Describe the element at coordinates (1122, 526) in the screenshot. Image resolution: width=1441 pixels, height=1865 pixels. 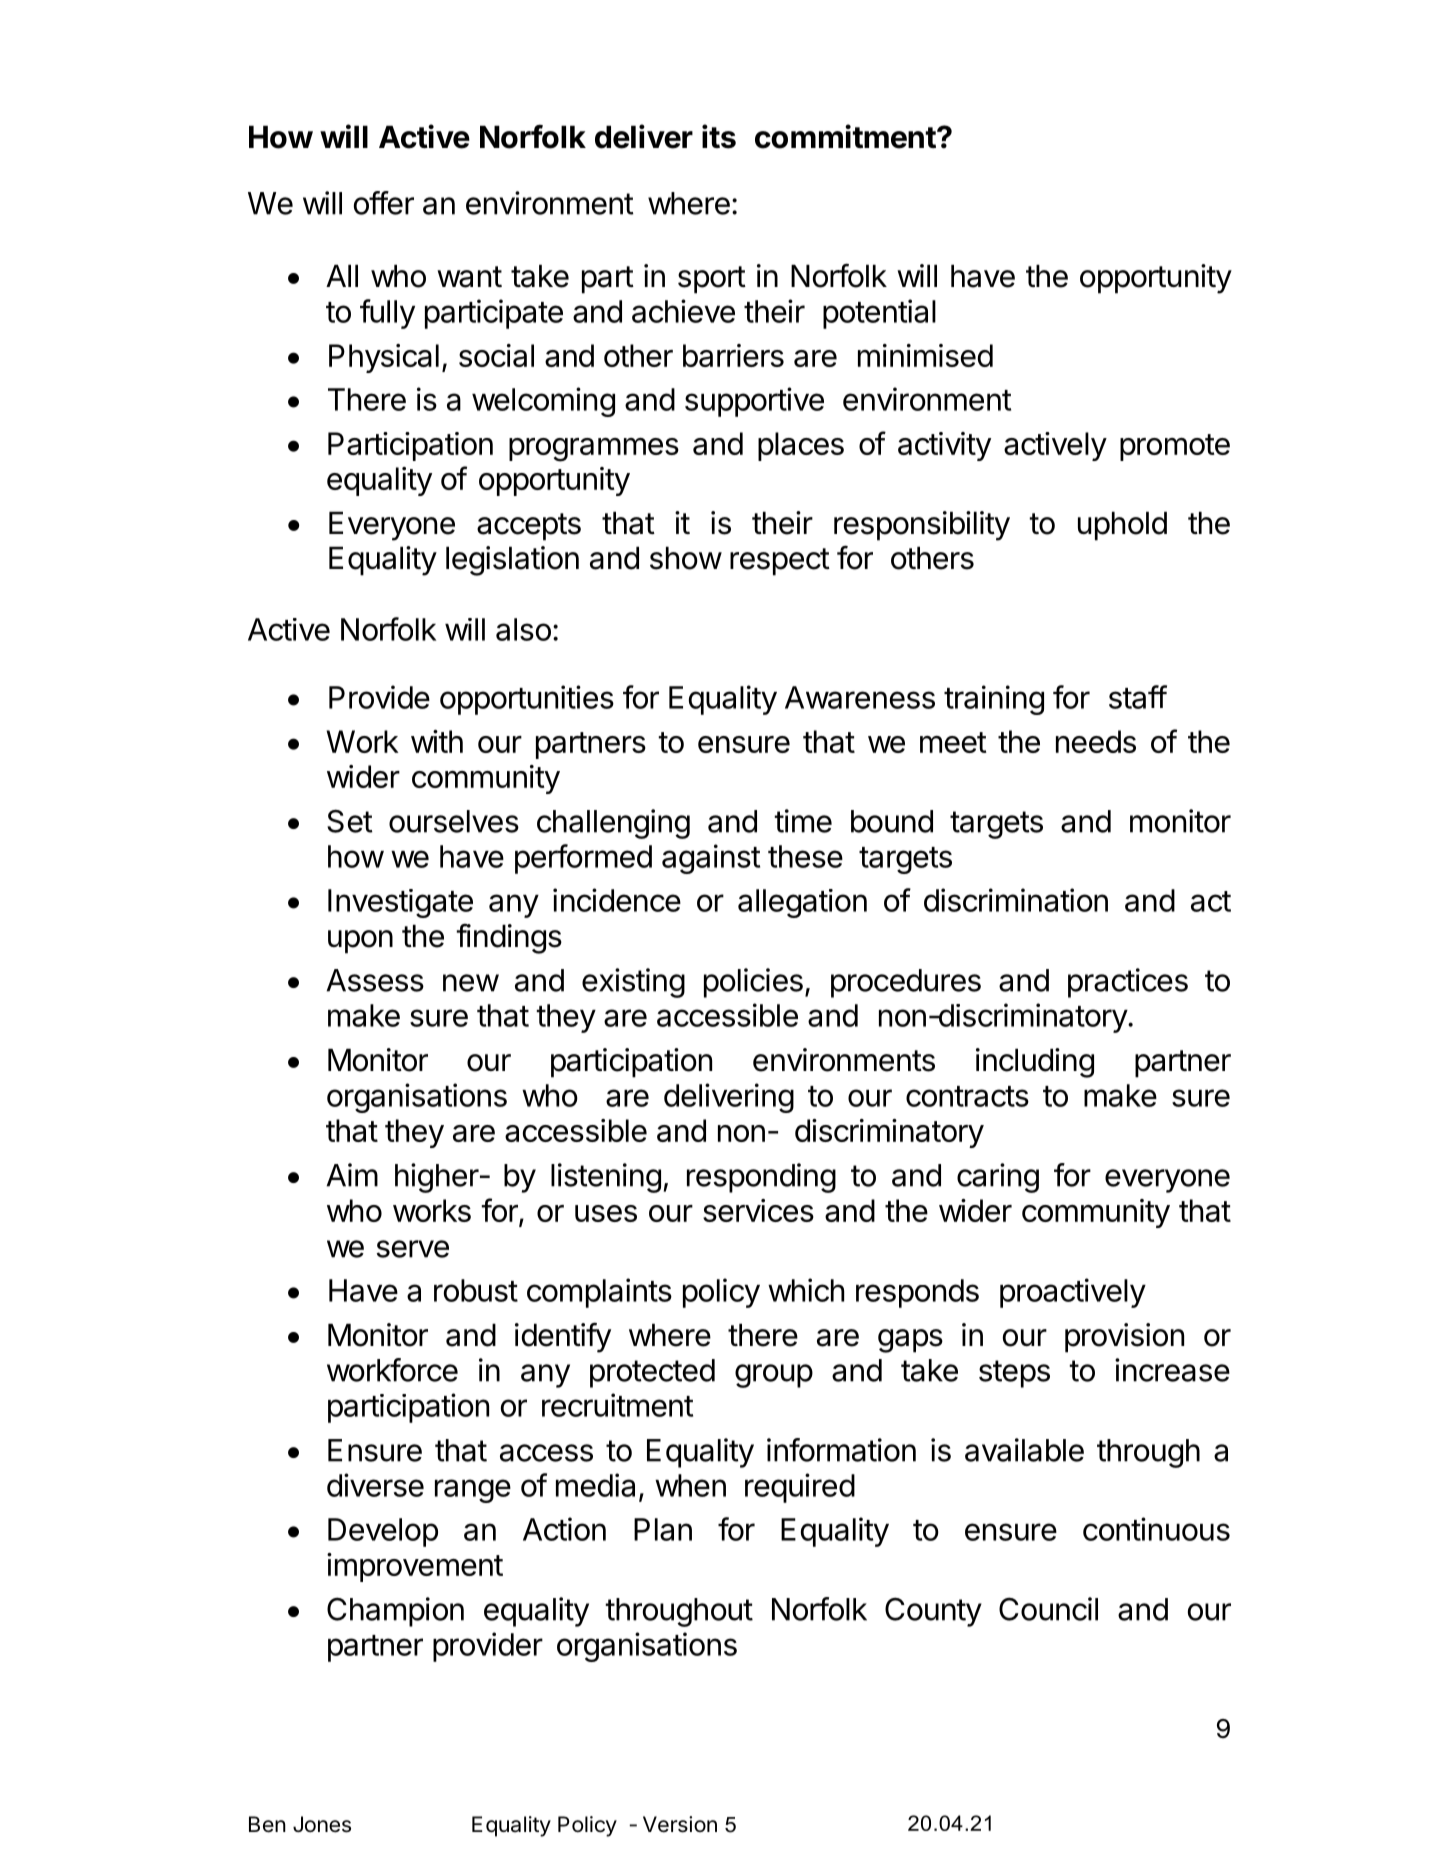
I see `uphold` at that location.
